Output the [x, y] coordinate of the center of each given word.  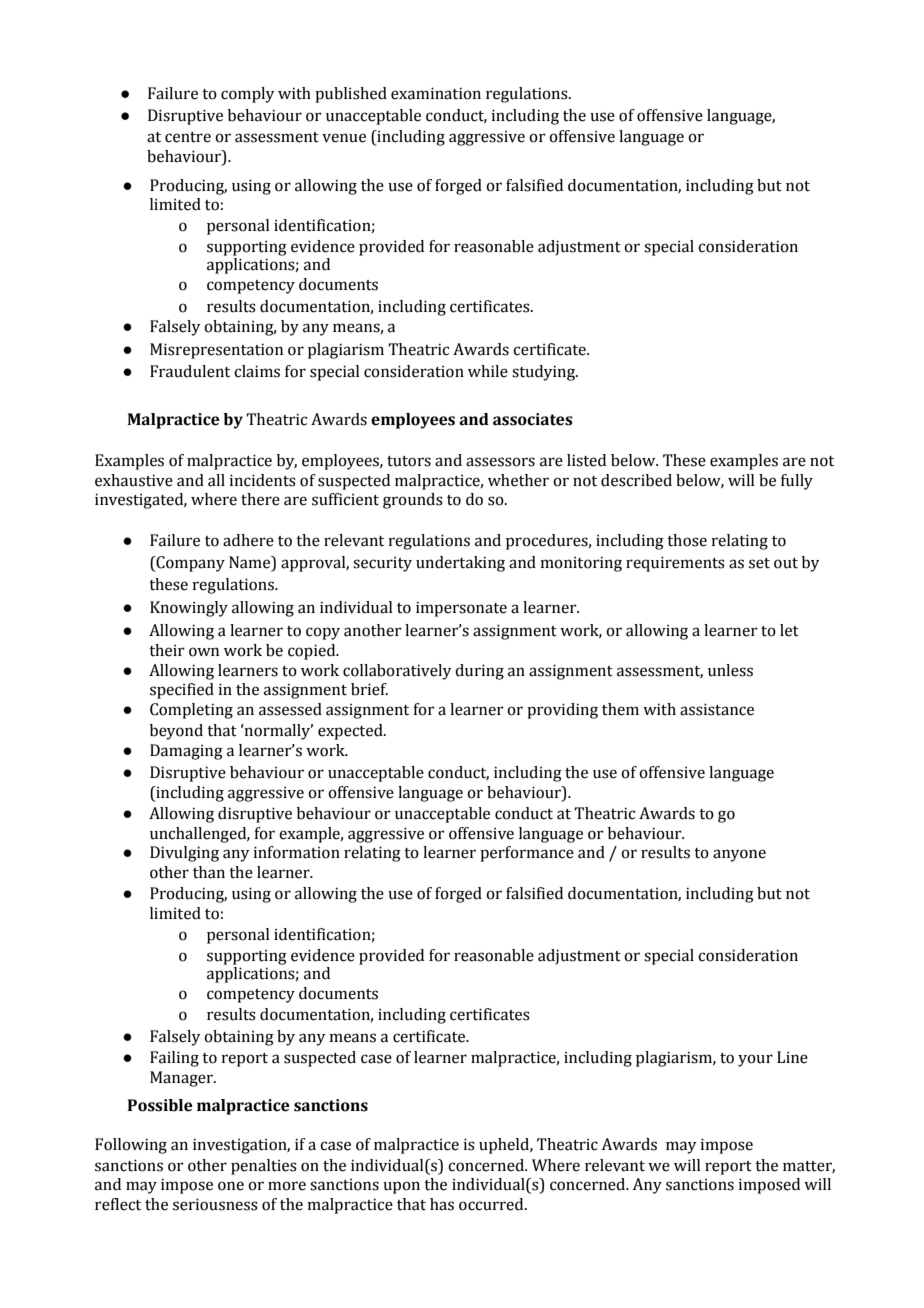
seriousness [215, 1204]
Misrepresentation [216, 351]
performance [527, 854]
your [755, 1060]
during [479, 672]
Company [189, 564]
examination [436, 93]
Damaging [186, 752]
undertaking [460, 564]
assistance [717, 709]
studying [545, 373]
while [488, 371]
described [636, 480]
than [209, 872]
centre [188, 137]
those [687, 540]
